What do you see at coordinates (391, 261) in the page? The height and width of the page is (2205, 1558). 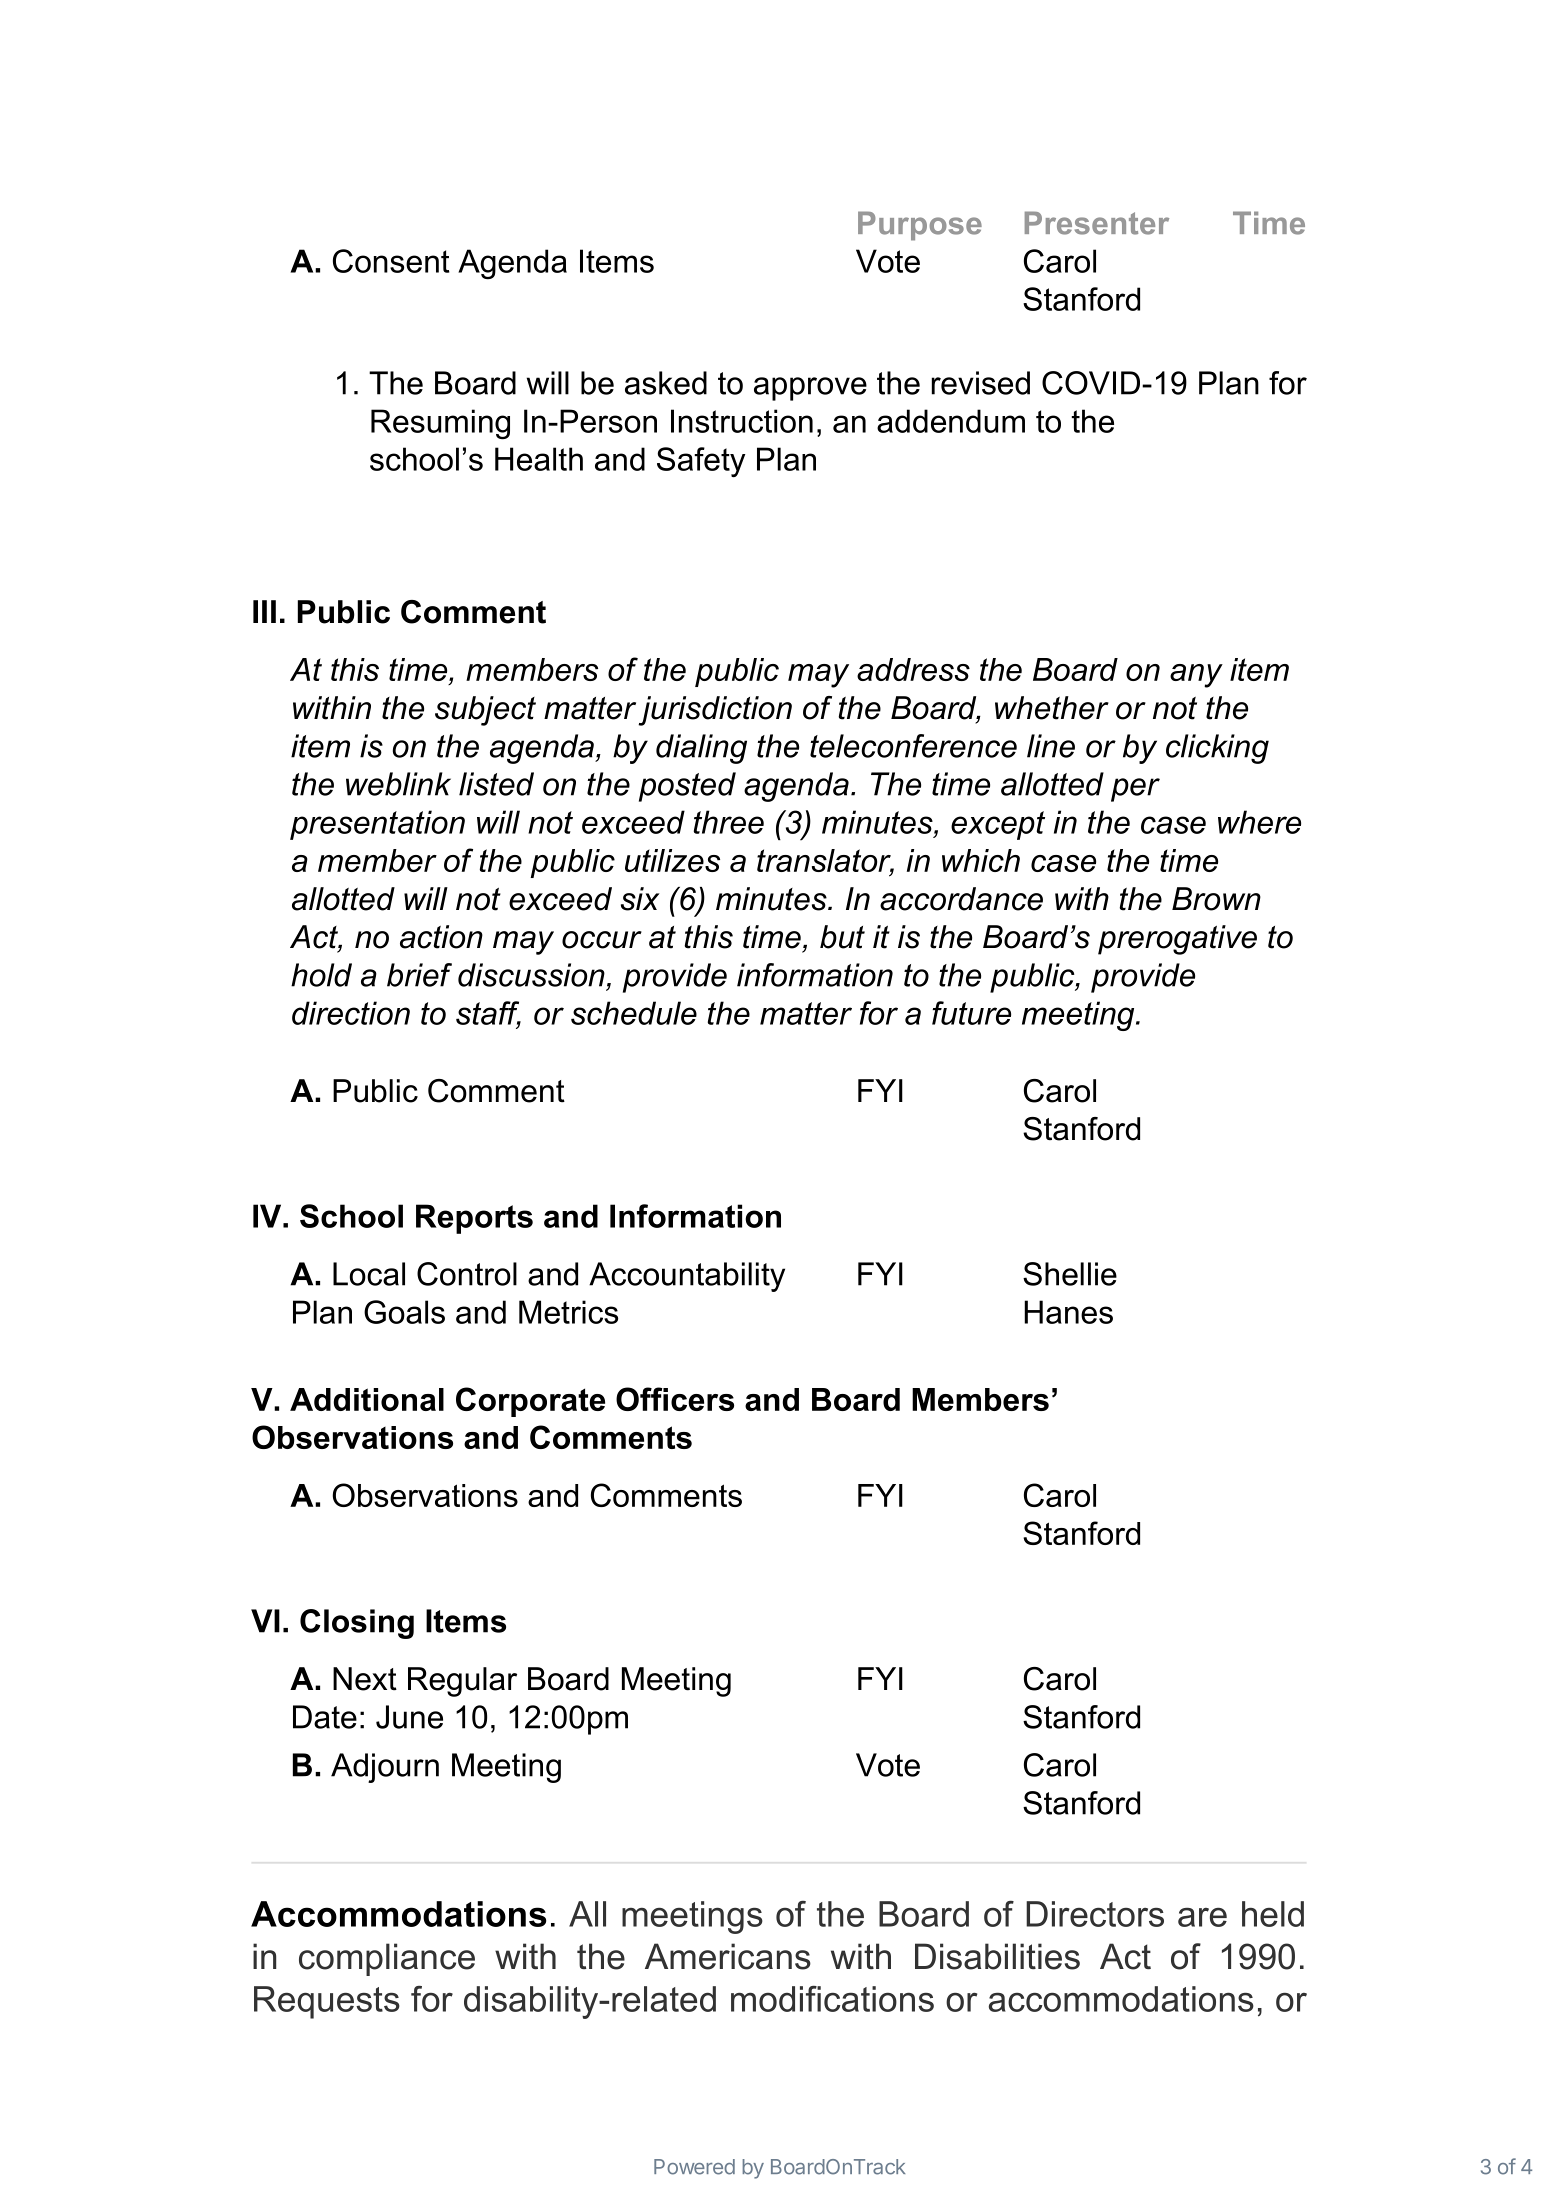 I see `Consent` at bounding box center [391, 261].
